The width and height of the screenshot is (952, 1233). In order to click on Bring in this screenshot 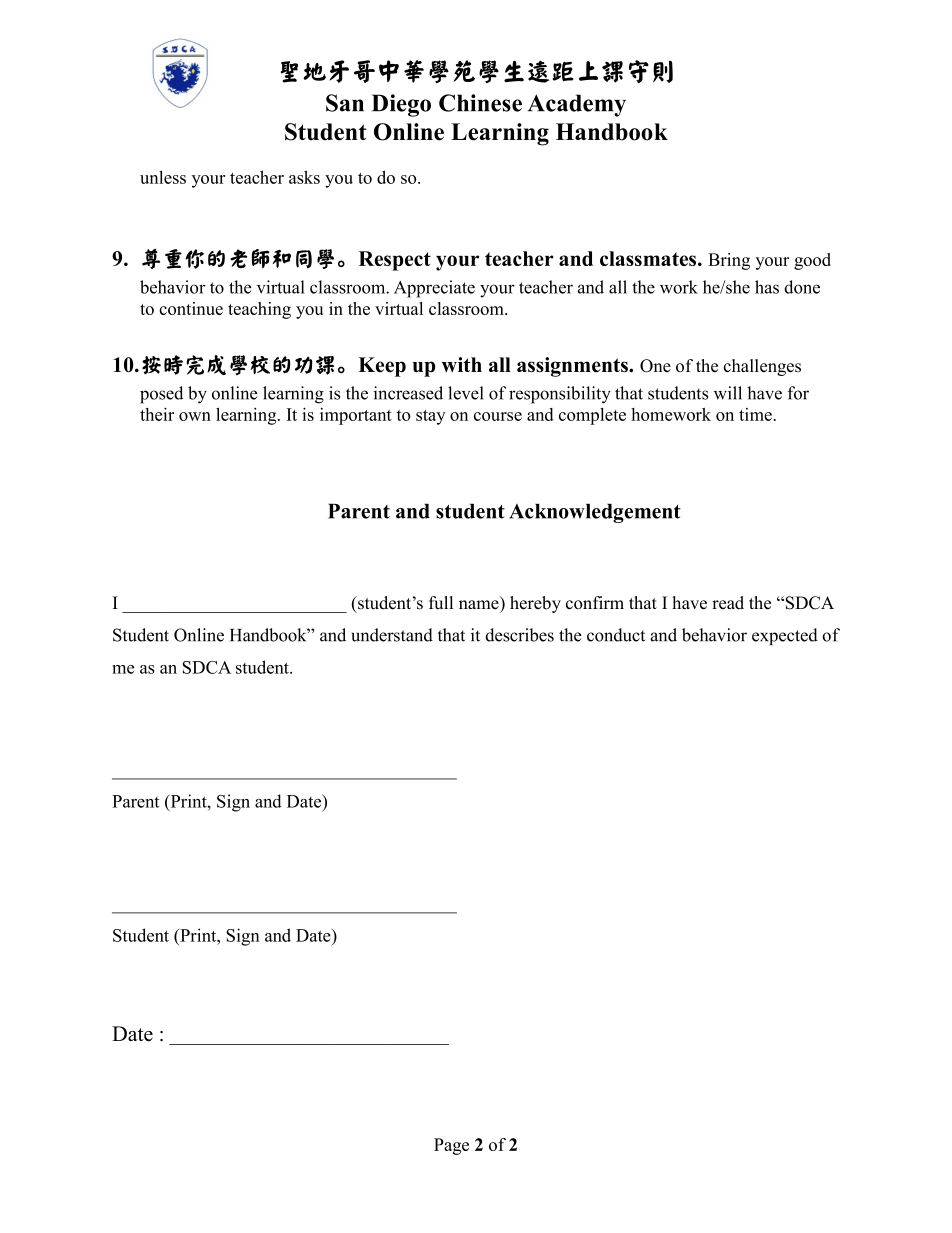, I will do `click(729, 261)`.
